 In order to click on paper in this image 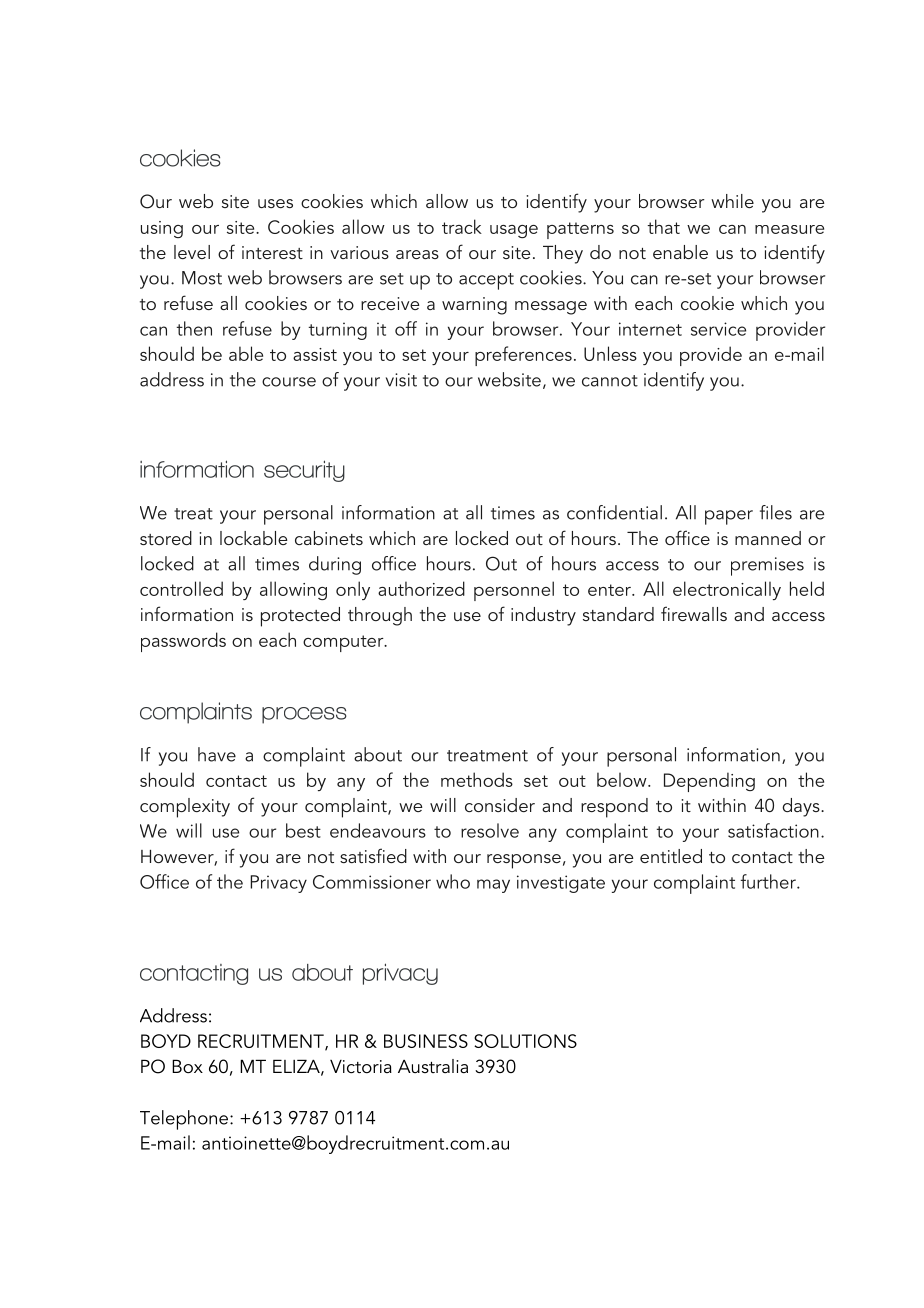, I will do `click(729, 517)`.
